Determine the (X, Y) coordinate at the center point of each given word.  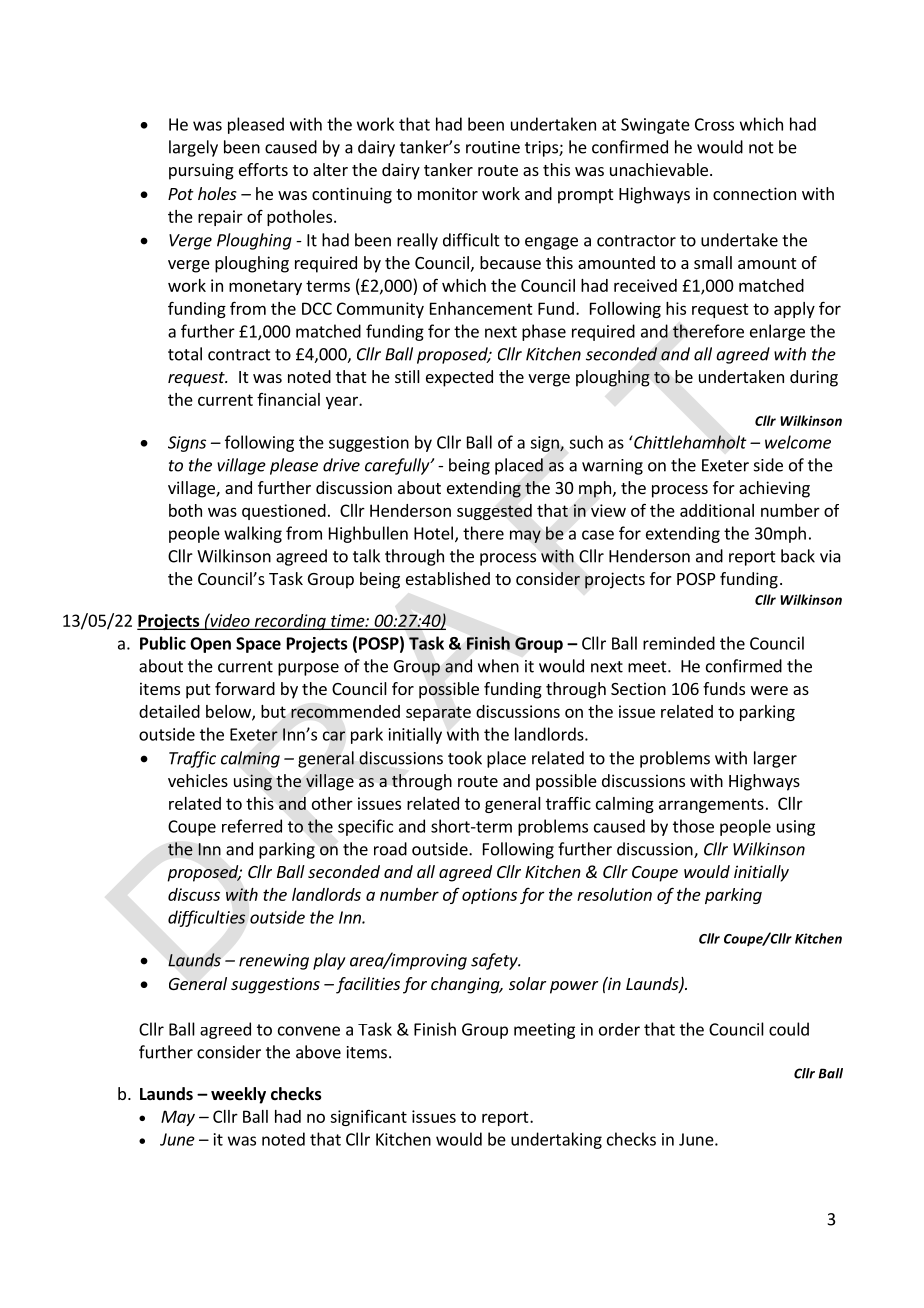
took (465, 758)
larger (775, 759)
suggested (494, 512)
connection (754, 193)
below (229, 712)
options (489, 896)
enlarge (777, 332)
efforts (263, 169)
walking (253, 534)
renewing (274, 962)
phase (544, 332)
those (693, 826)
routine (493, 147)
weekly (238, 1095)
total (185, 354)
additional (717, 510)
